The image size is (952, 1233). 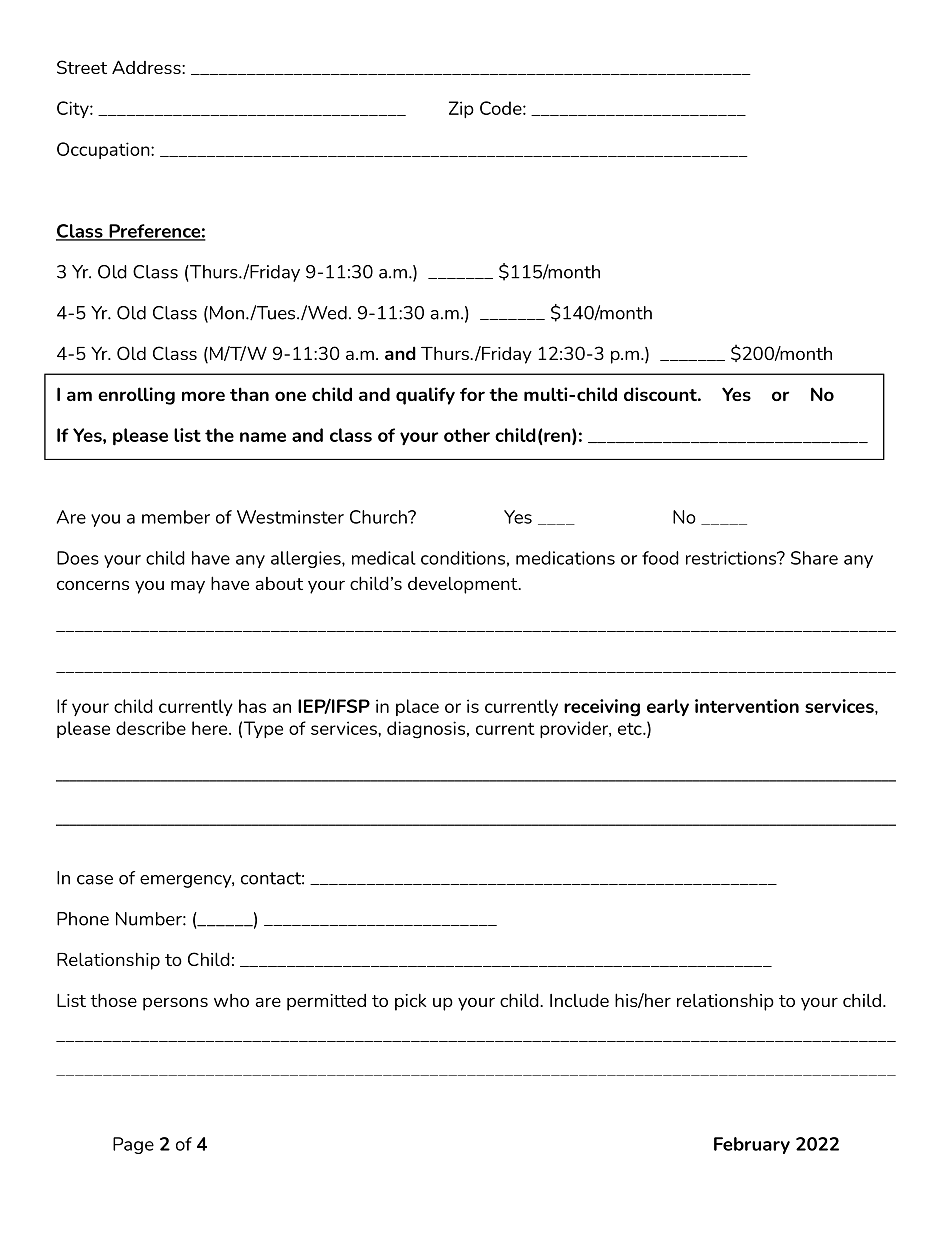 What do you see at coordinates (660, 558) in the image?
I see `food` at bounding box center [660, 558].
